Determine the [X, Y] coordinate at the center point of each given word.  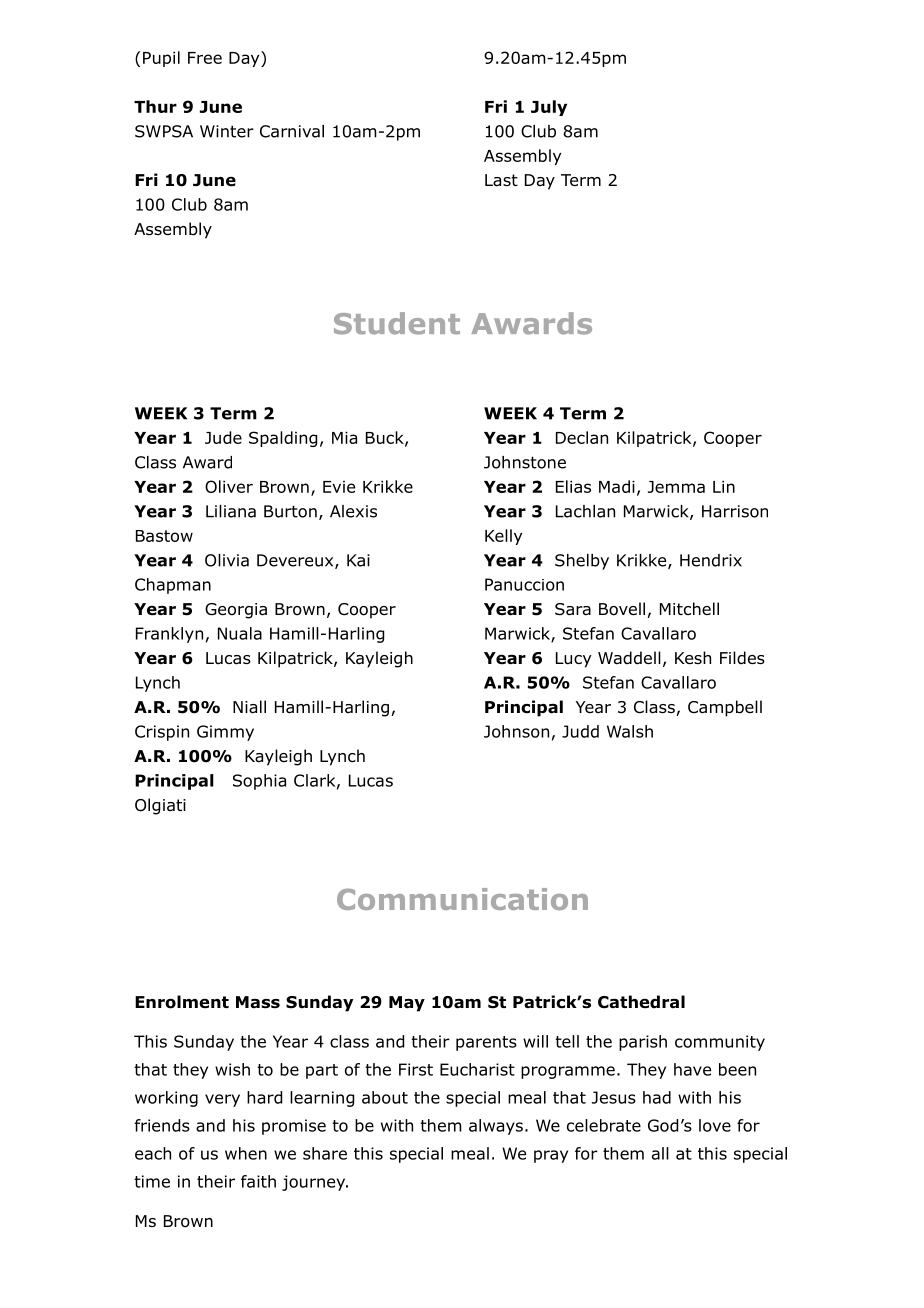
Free [205, 58]
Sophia [259, 782]
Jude [223, 437]
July [549, 108]
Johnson [516, 731]
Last [501, 180]
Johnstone [525, 462]
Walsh [630, 731]
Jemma [676, 487]
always [496, 1127]
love [715, 1125]
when [246, 1153]
